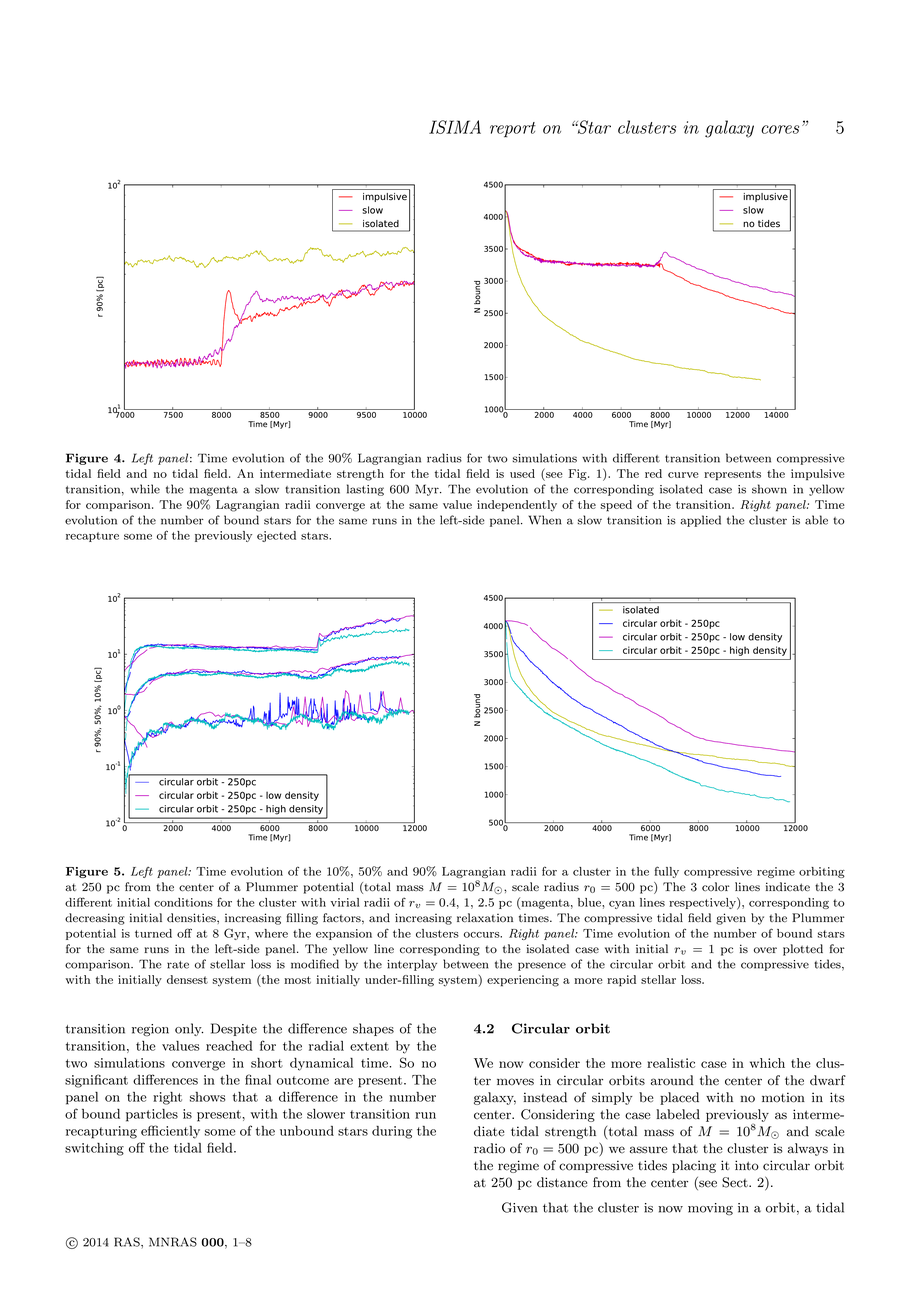 The image size is (924, 1308). Describe the element at coordinates (701, 521) in the page. I see `applied` at that location.
